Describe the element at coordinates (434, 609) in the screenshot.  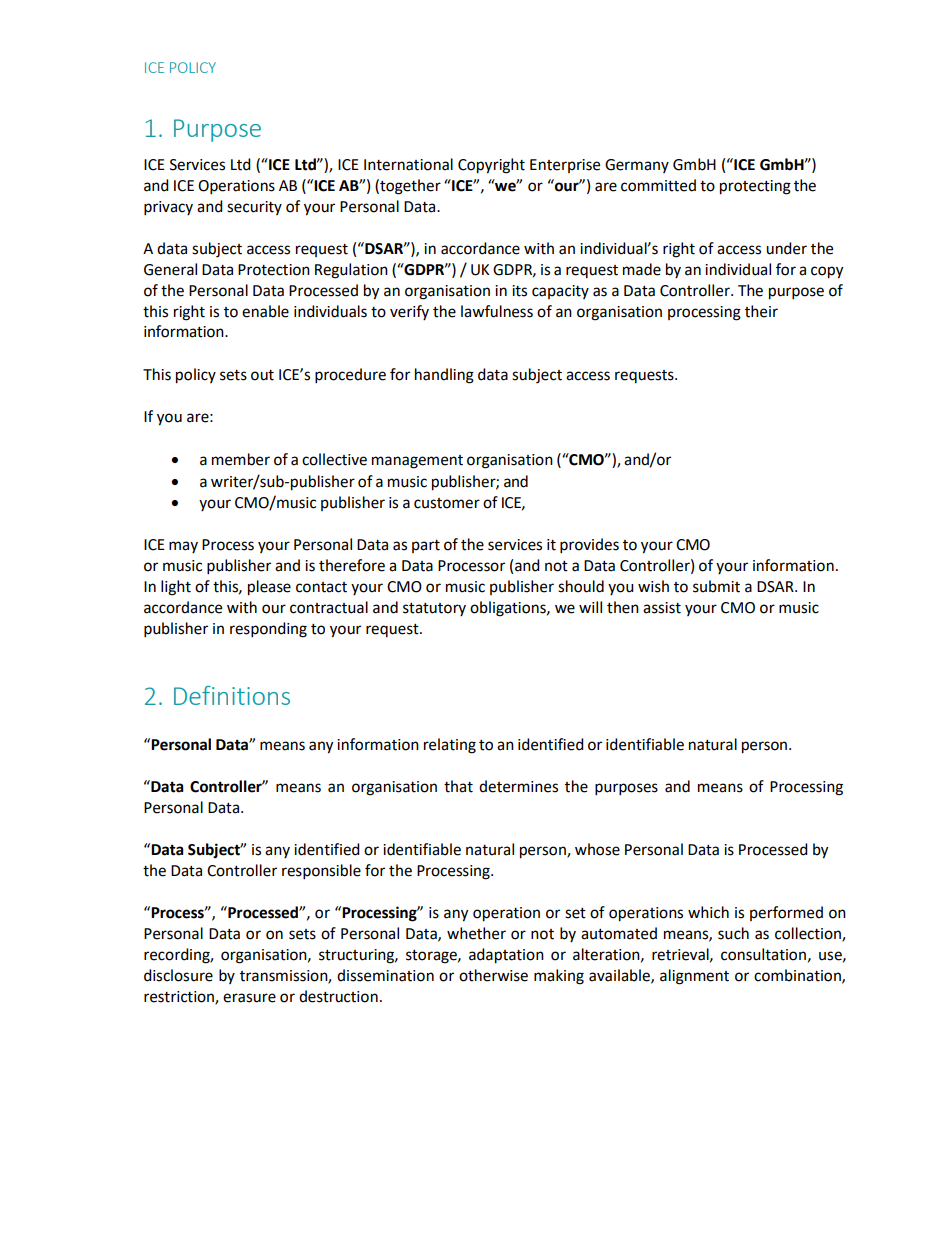
I see `statutory` at that location.
